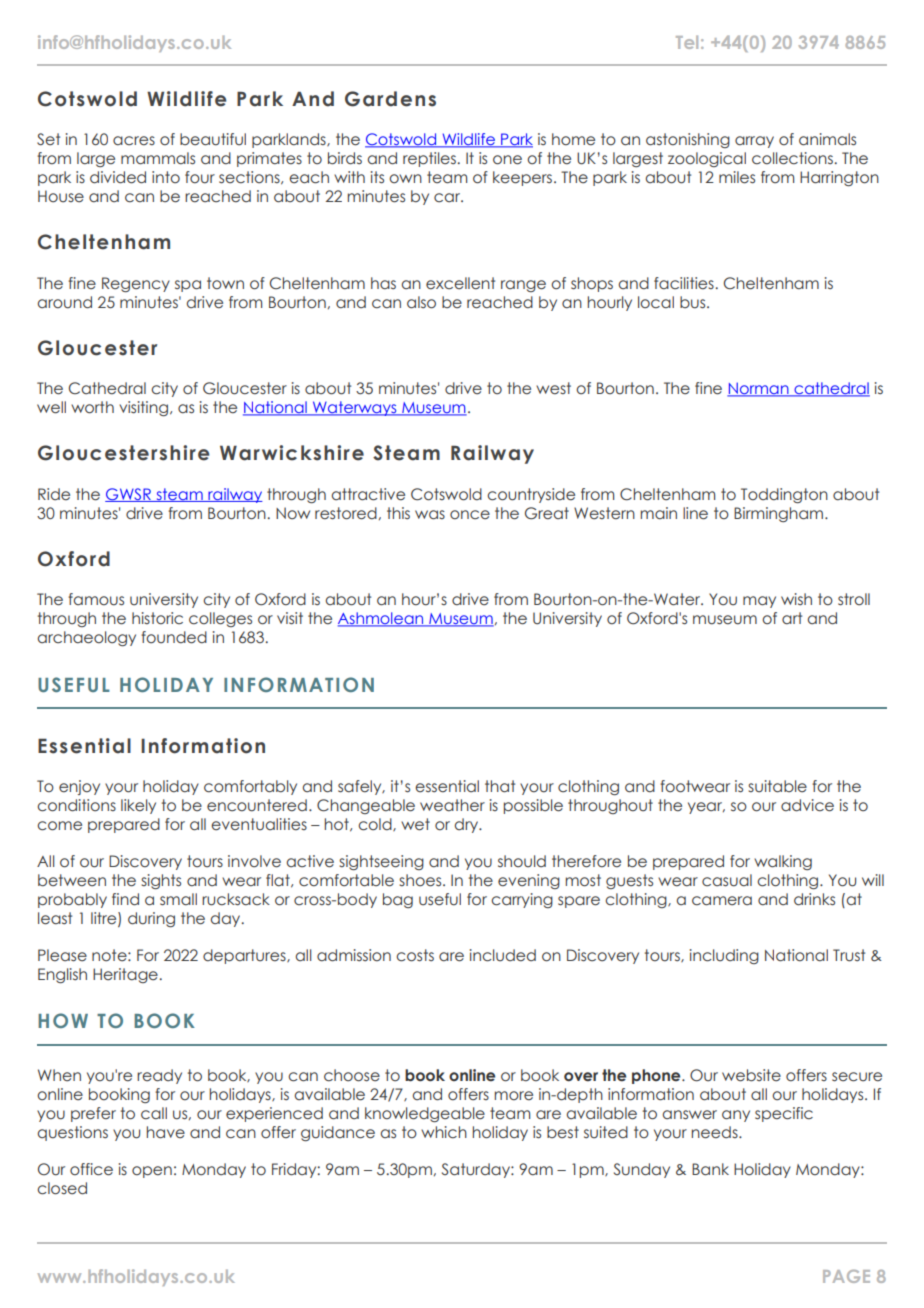 This document has width=924, height=1308. What do you see at coordinates (846, 1276) in the document?
I see `PAGE` at bounding box center [846, 1276].
